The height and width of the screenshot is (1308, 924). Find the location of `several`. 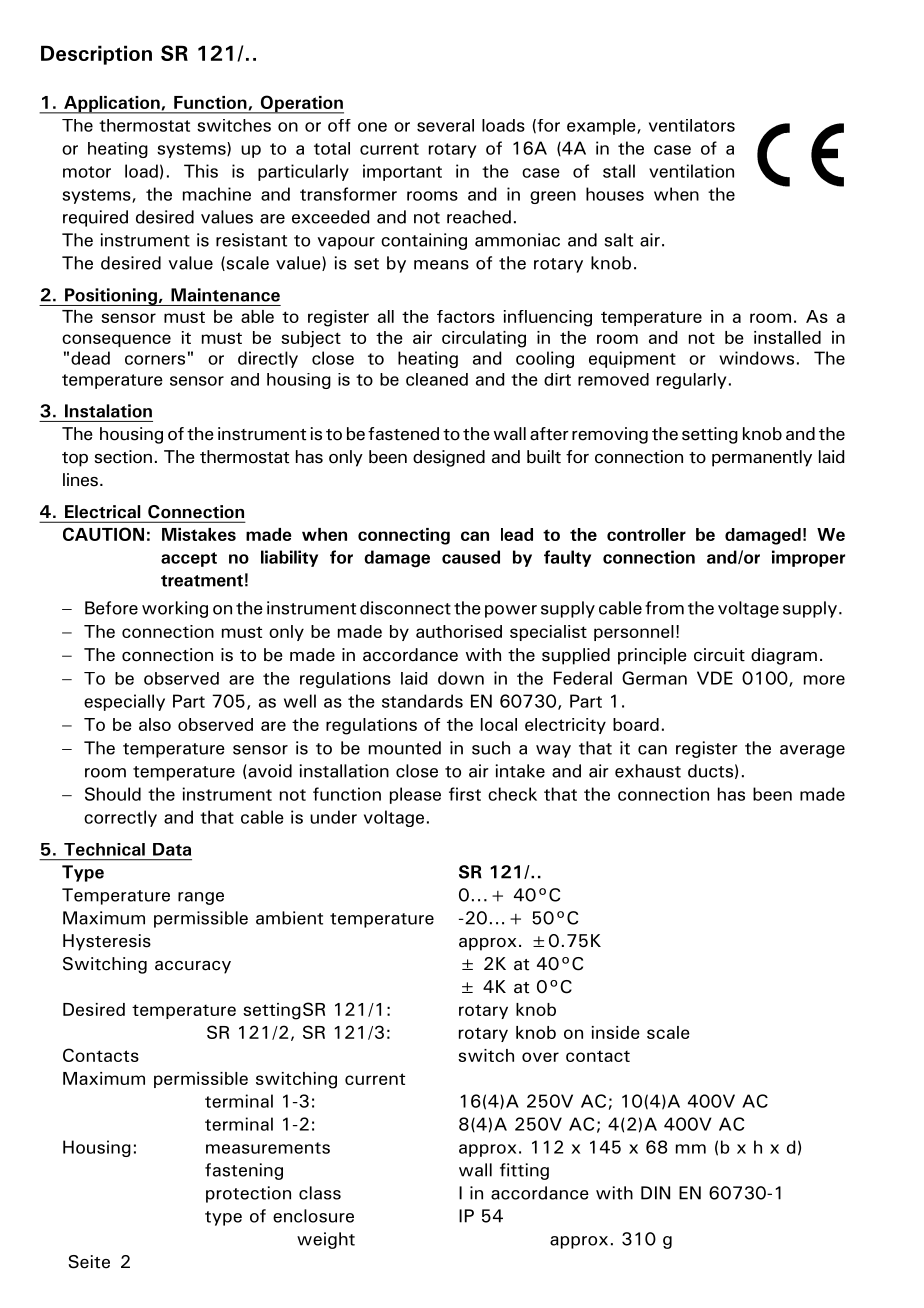

several is located at coordinates (445, 125).
